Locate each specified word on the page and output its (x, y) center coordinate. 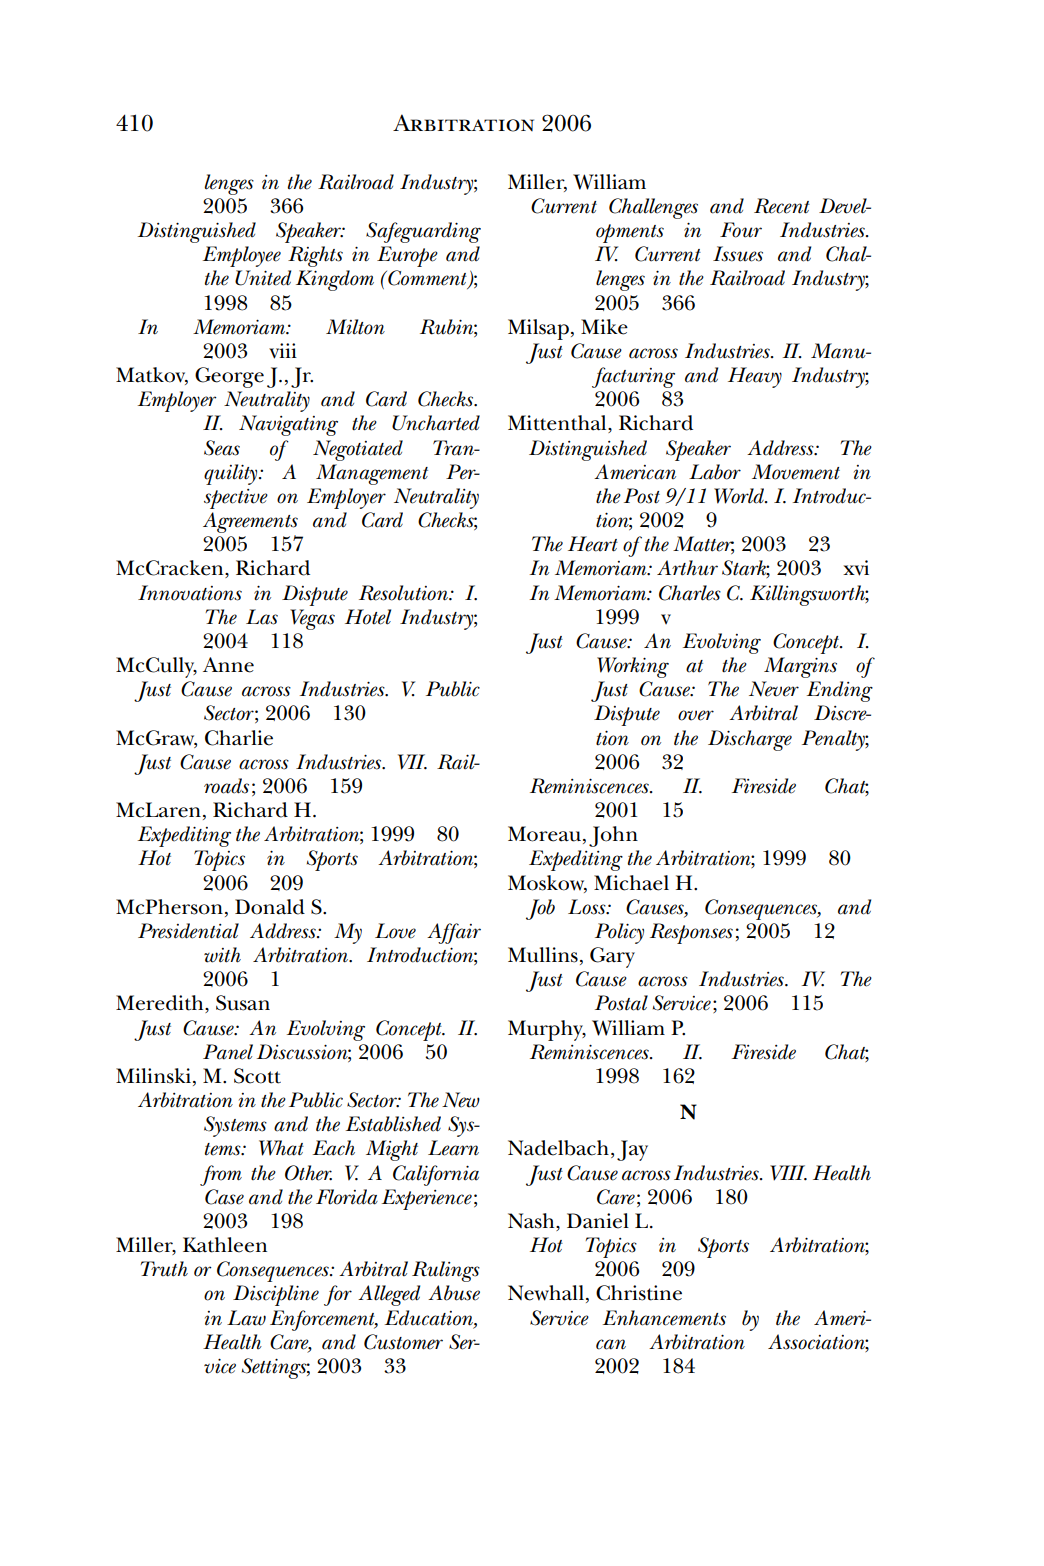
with (222, 955)
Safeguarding (423, 232)
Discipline (276, 1295)
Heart (593, 544)
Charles (690, 593)
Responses (691, 933)
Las (262, 617)
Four (741, 230)
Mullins (543, 955)
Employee (242, 256)
